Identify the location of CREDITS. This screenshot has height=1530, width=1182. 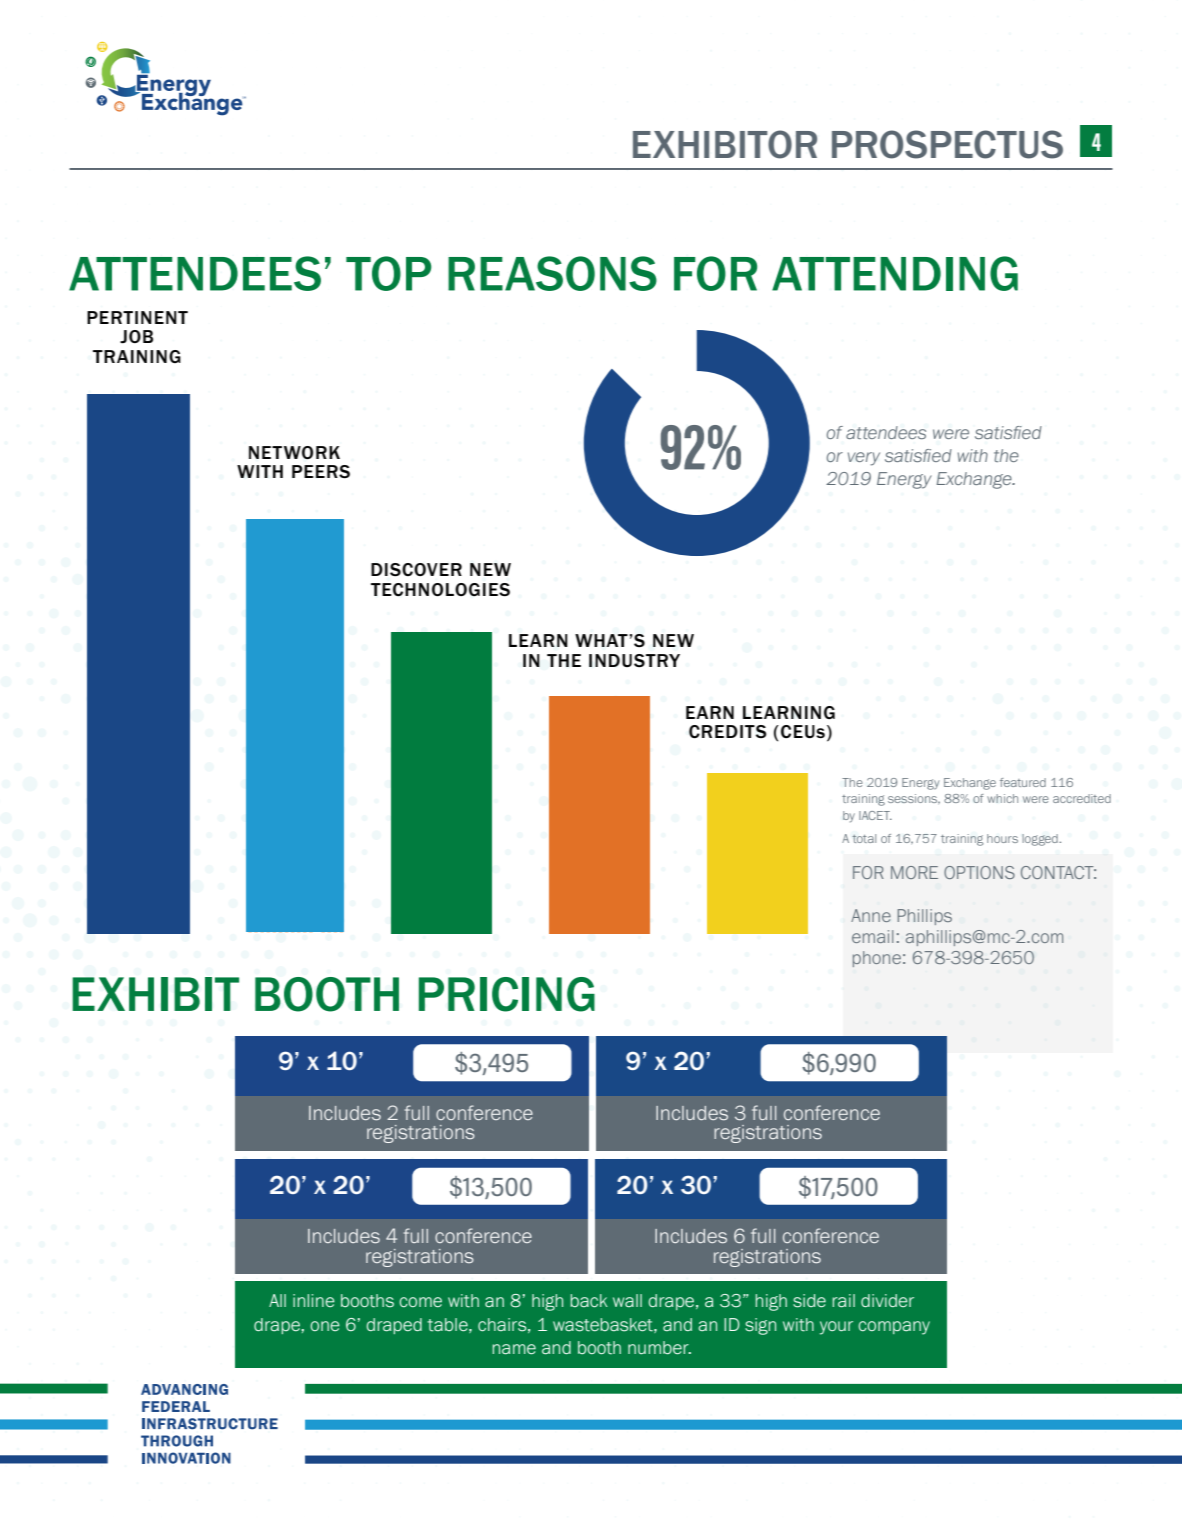
(728, 731).
